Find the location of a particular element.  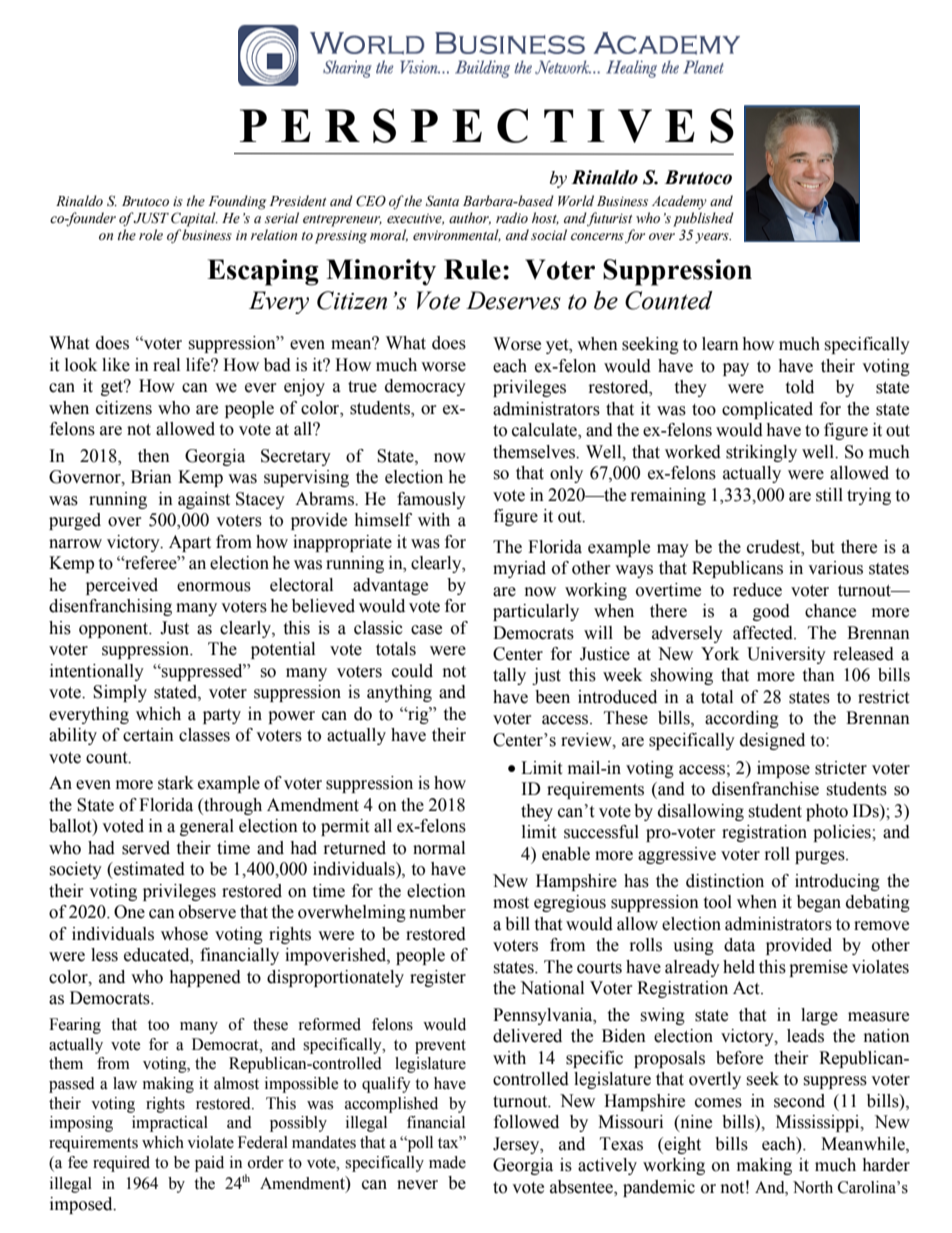

role is located at coordinates (151, 235).
